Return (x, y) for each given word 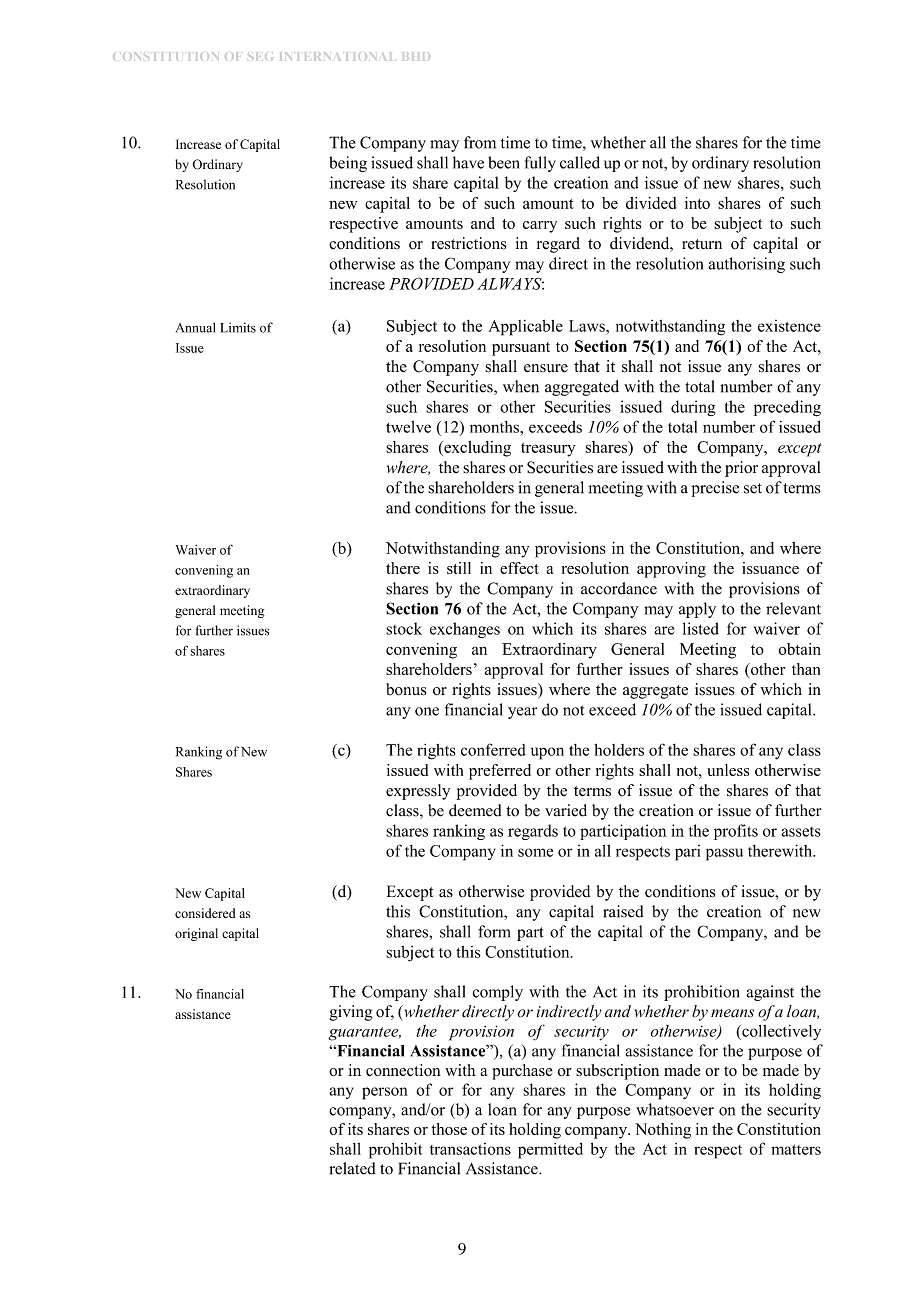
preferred (500, 772)
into (697, 203)
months (495, 427)
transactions (470, 1149)
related (352, 1168)
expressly (418, 792)
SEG (260, 56)
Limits (238, 327)
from (480, 142)
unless (728, 770)
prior (741, 469)
